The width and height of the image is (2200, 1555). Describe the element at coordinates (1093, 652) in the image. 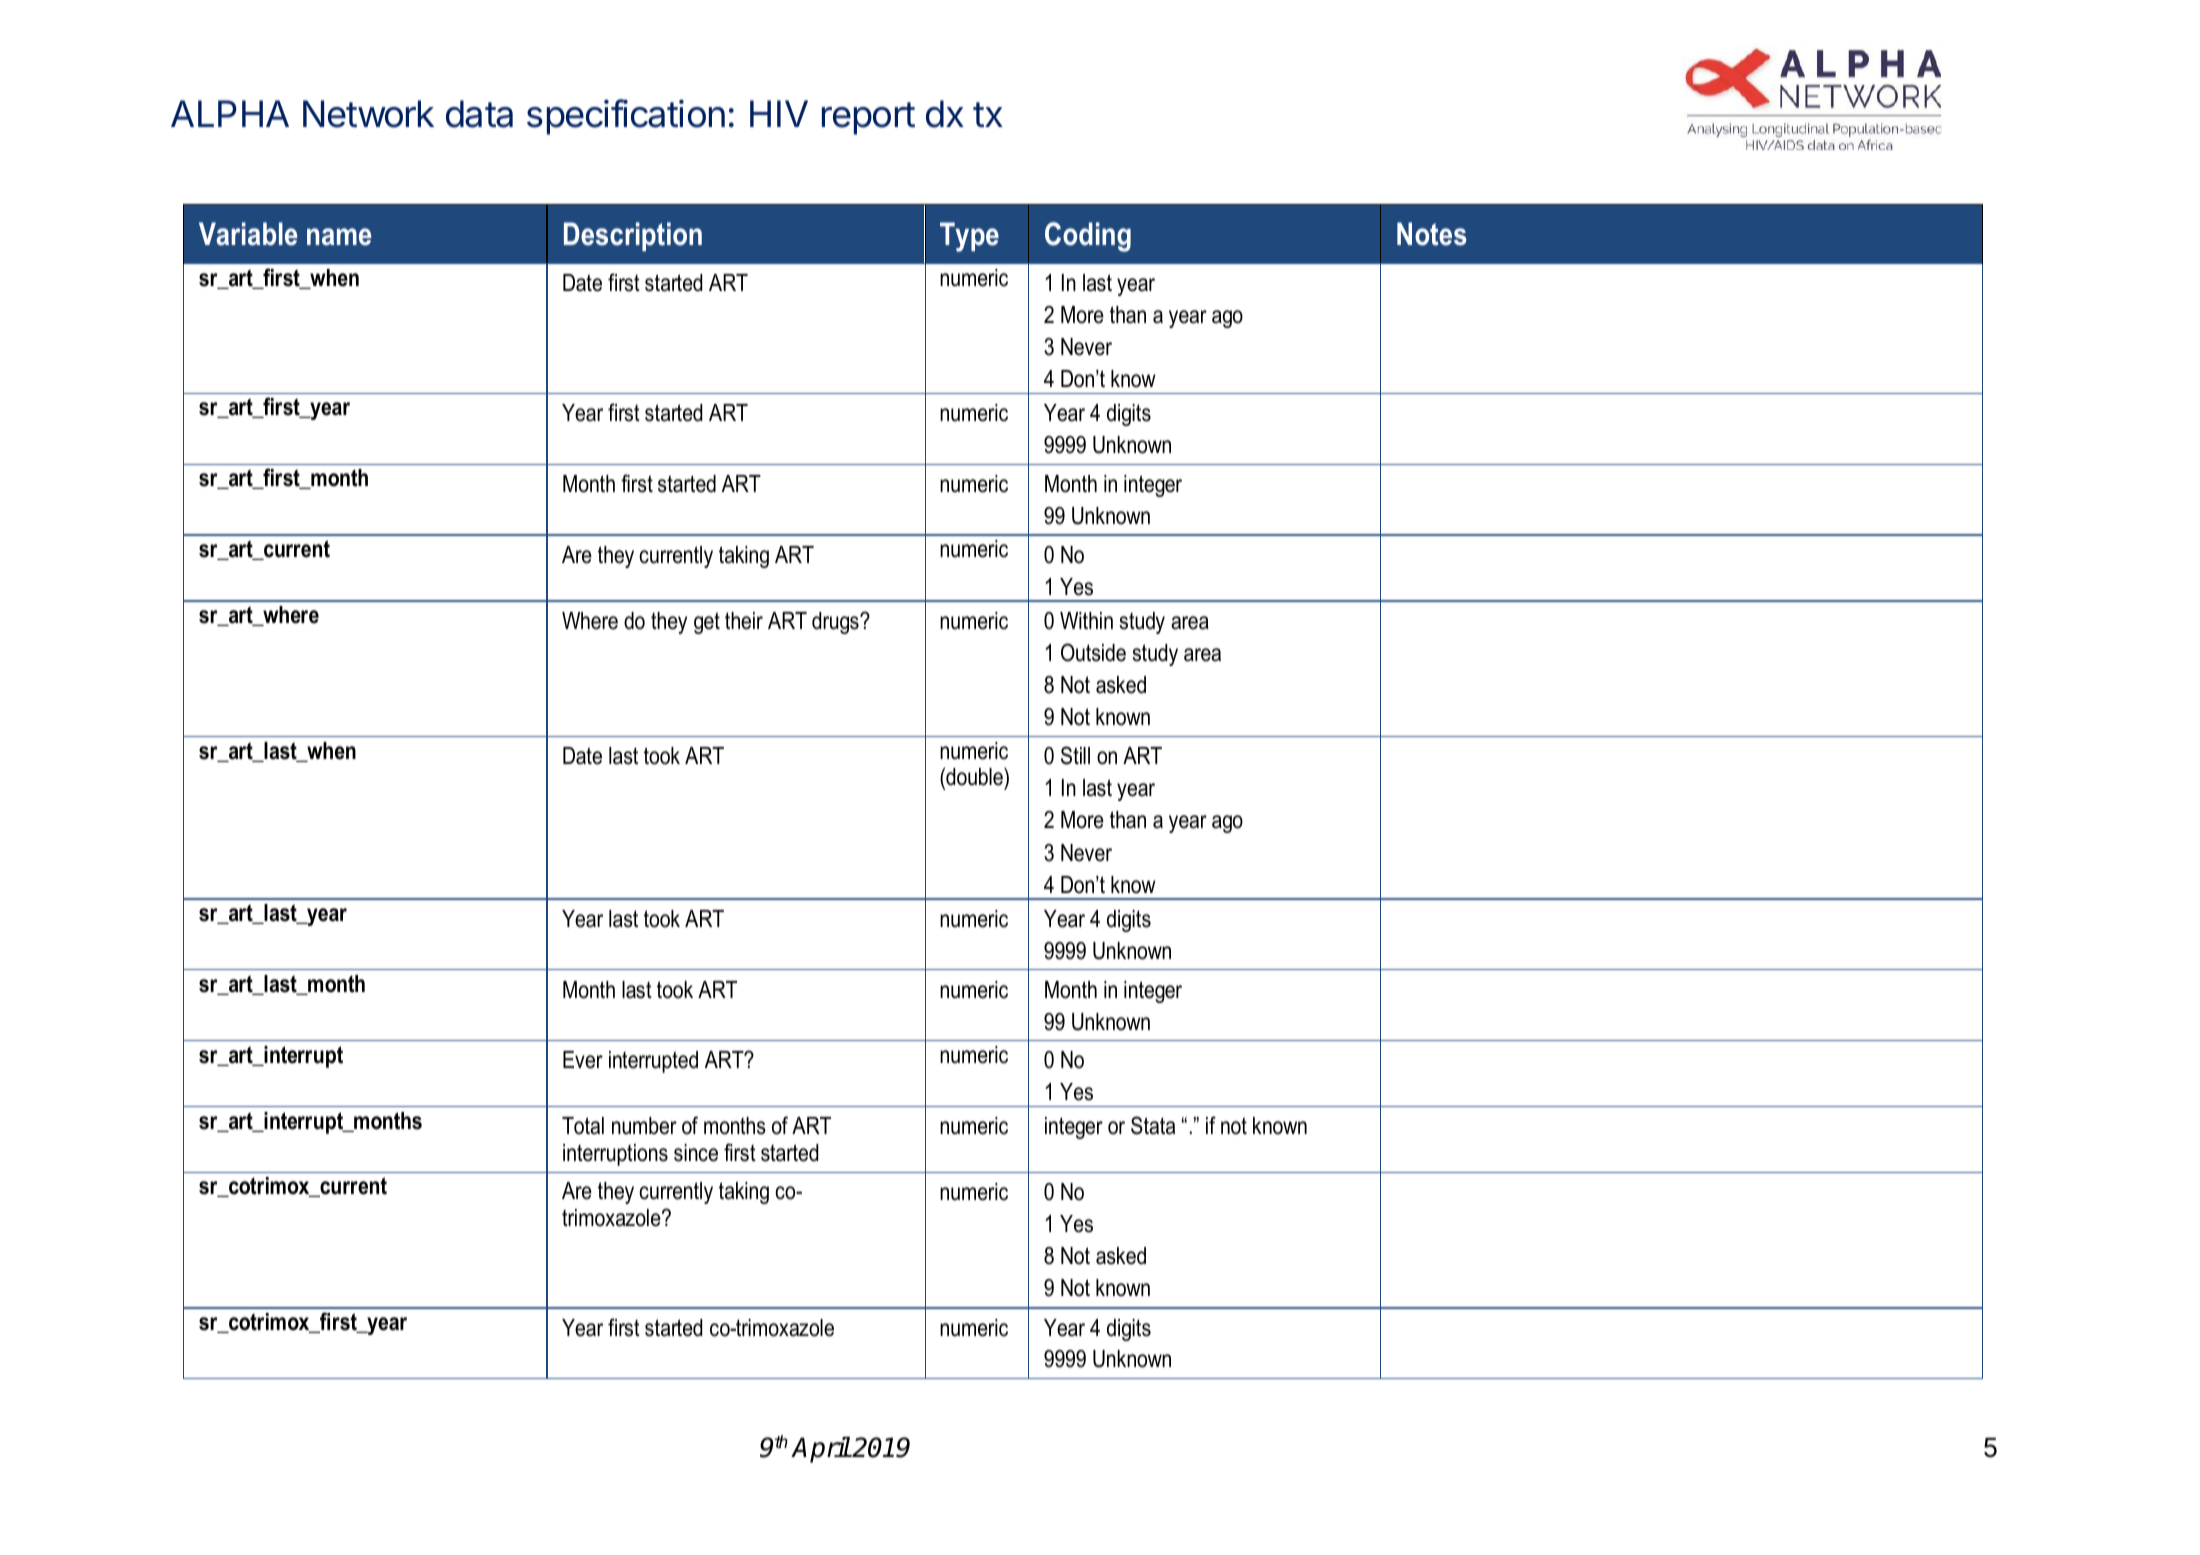

I see `Outside` at that location.
